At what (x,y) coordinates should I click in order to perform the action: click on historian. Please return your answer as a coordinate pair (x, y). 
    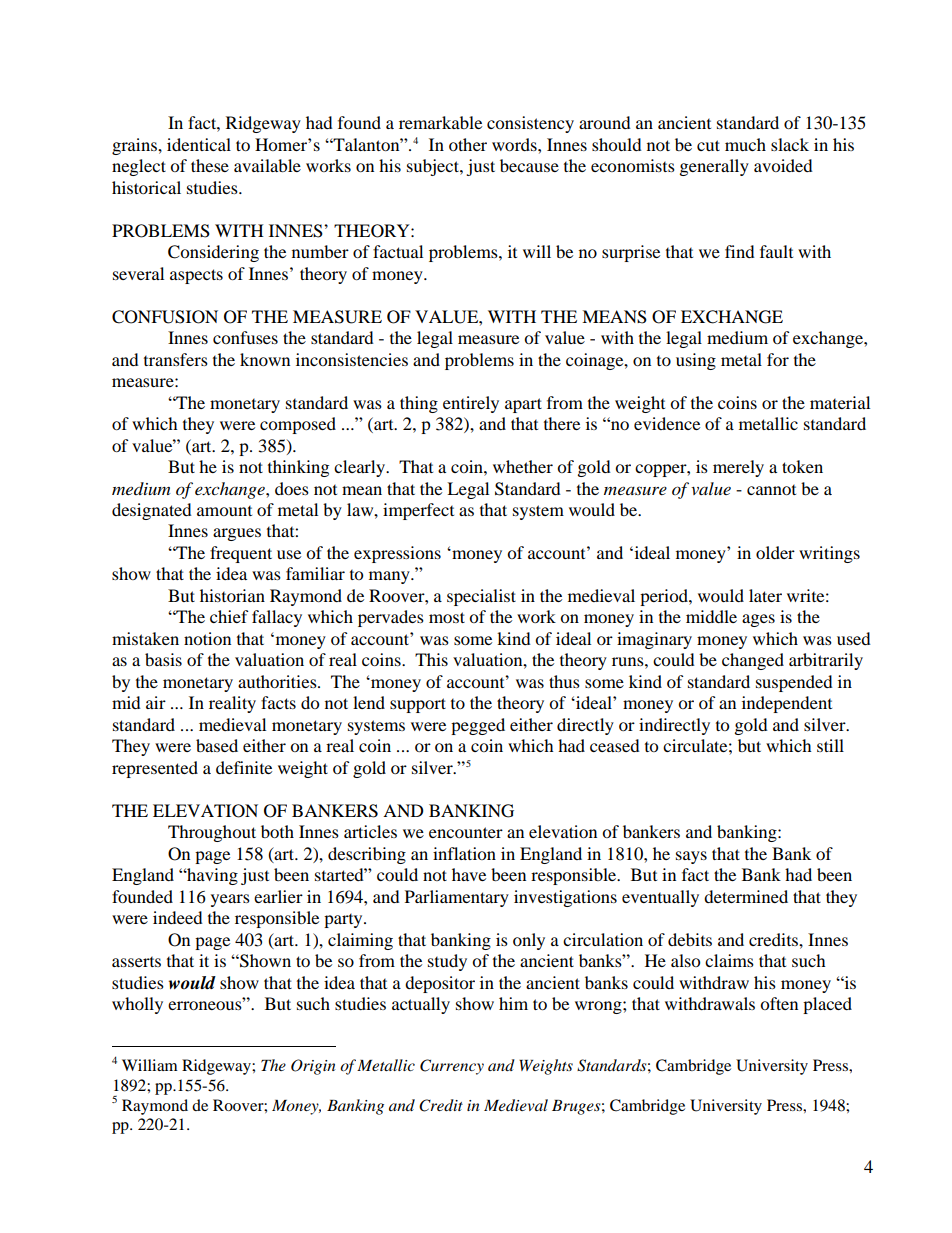
    Looking at the image, I should click on (232, 595).
